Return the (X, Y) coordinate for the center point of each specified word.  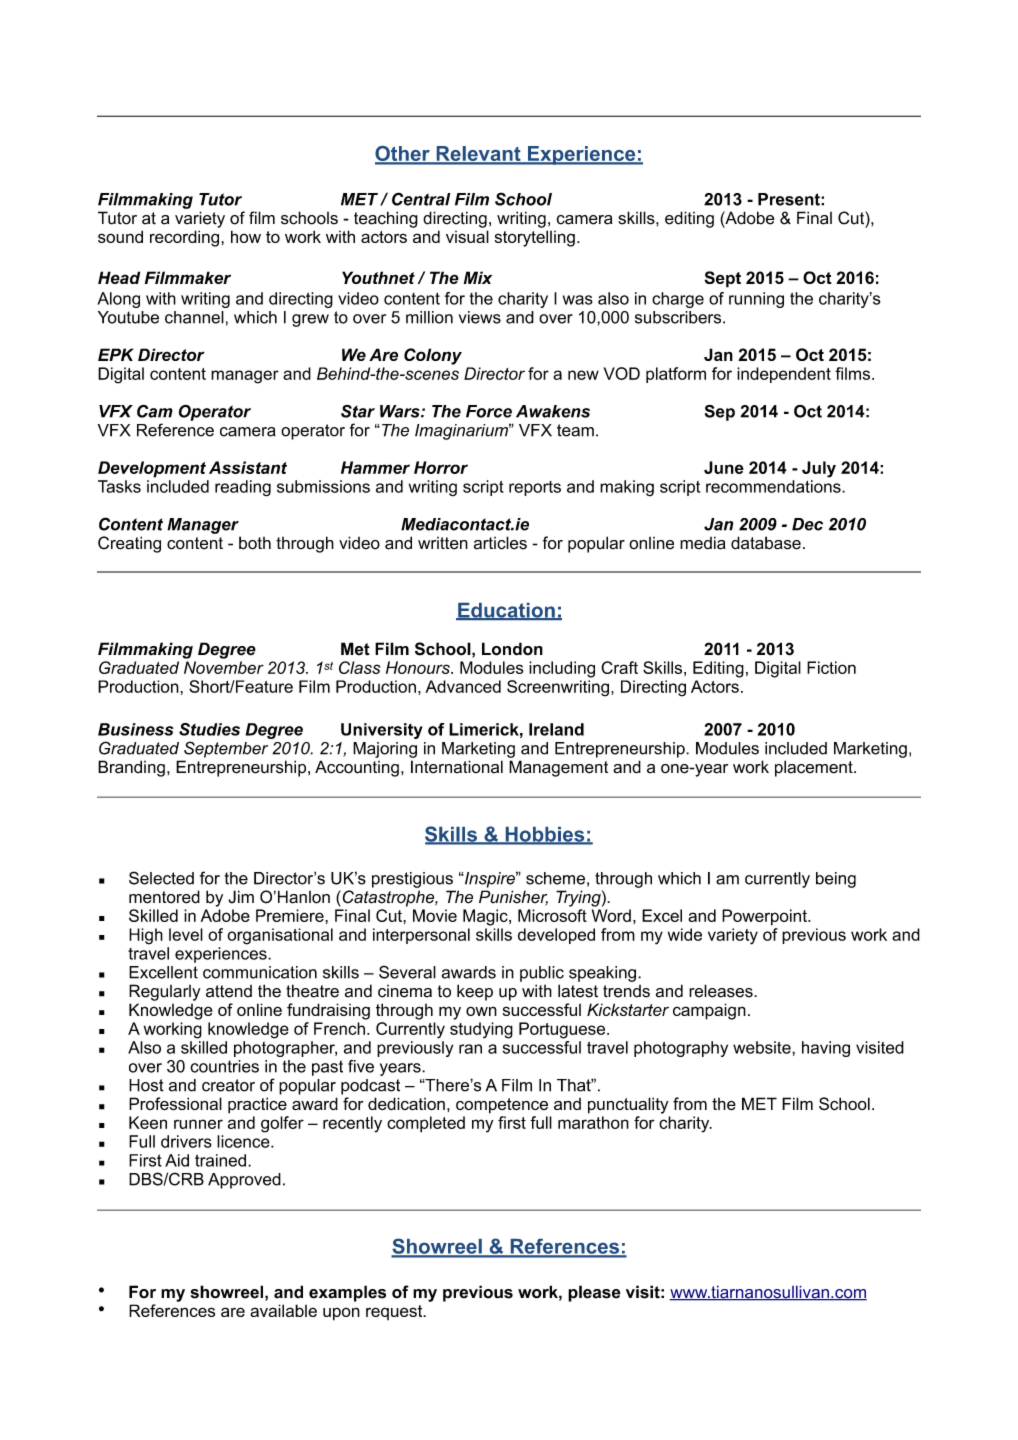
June (724, 467)
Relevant (478, 154)
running (756, 300)
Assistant (248, 467)
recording (186, 238)
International (457, 767)
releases (722, 991)
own (481, 1011)
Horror (441, 467)
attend (229, 991)
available (283, 1310)
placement (815, 768)
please (594, 1293)
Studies (209, 729)
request (395, 1312)
